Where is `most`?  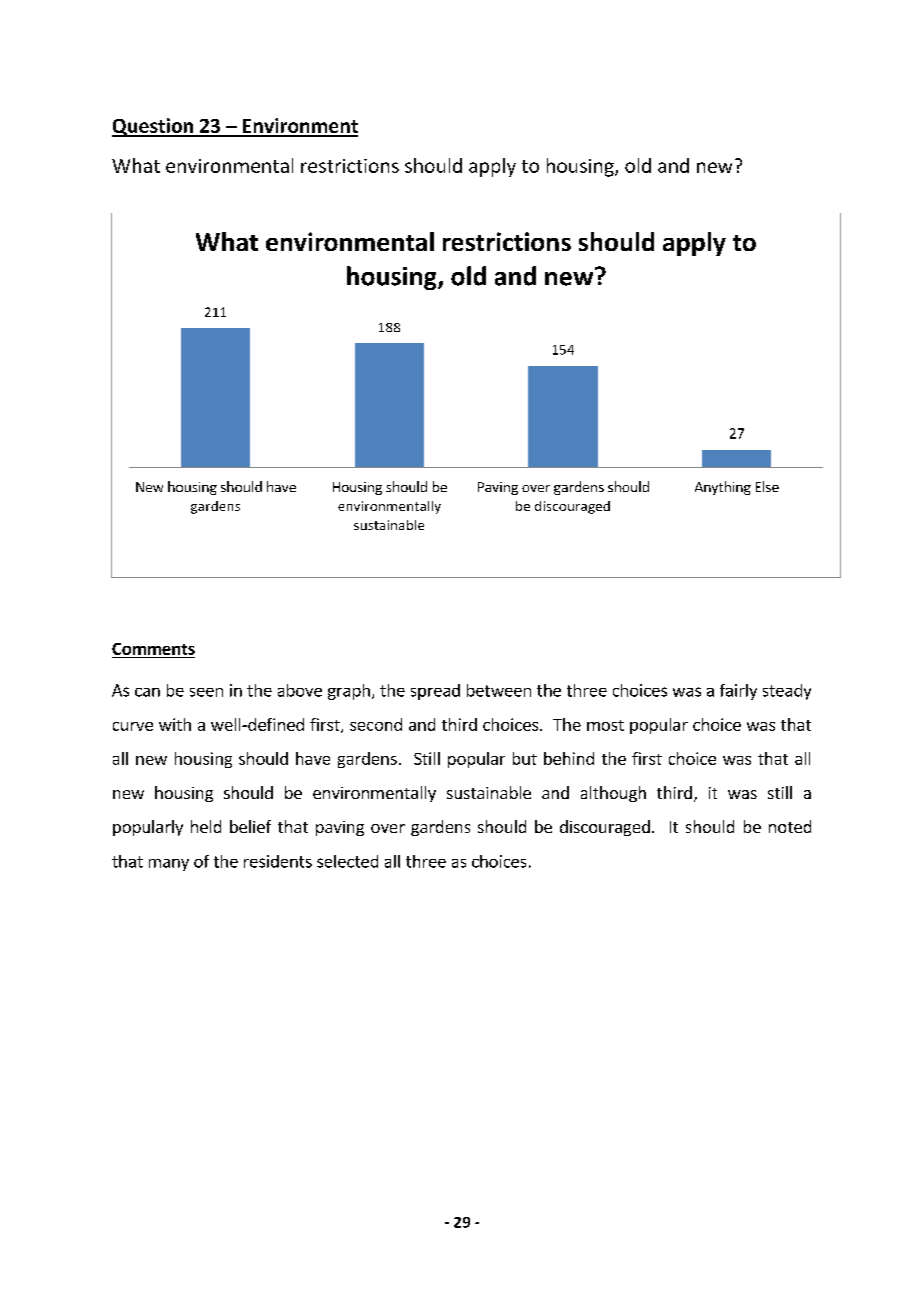
most is located at coordinates (605, 725).
